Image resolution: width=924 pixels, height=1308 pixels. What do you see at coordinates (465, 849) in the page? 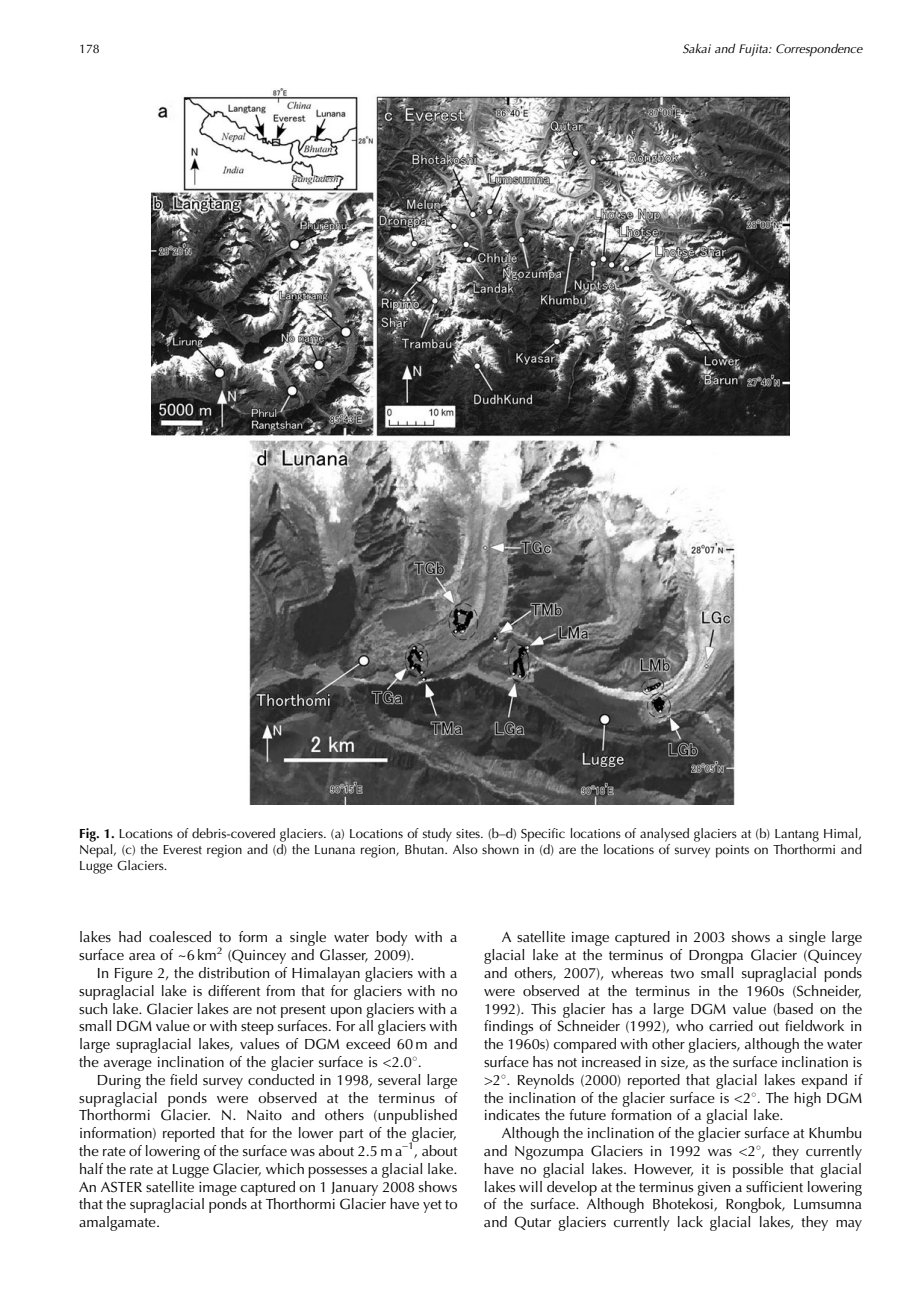
I see `Also` at bounding box center [465, 849].
